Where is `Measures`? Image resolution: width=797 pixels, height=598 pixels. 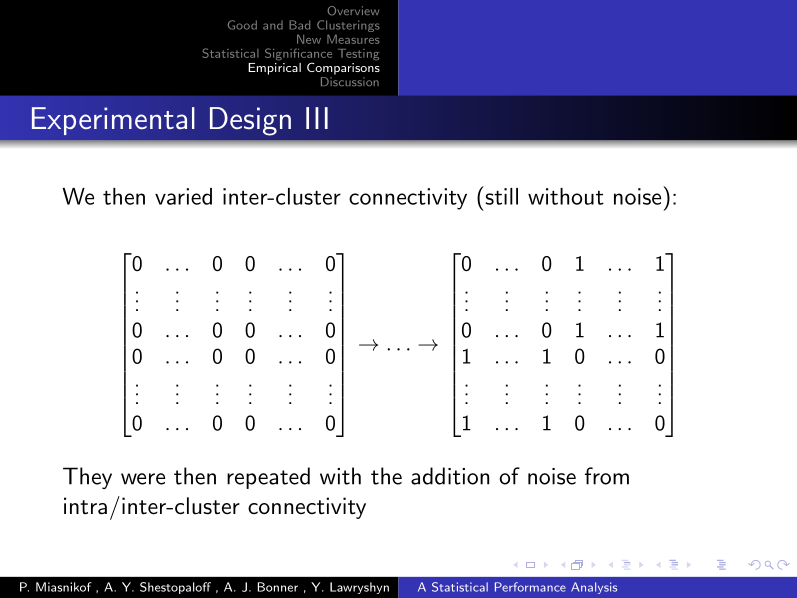
Measures is located at coordinates (353, 39).
